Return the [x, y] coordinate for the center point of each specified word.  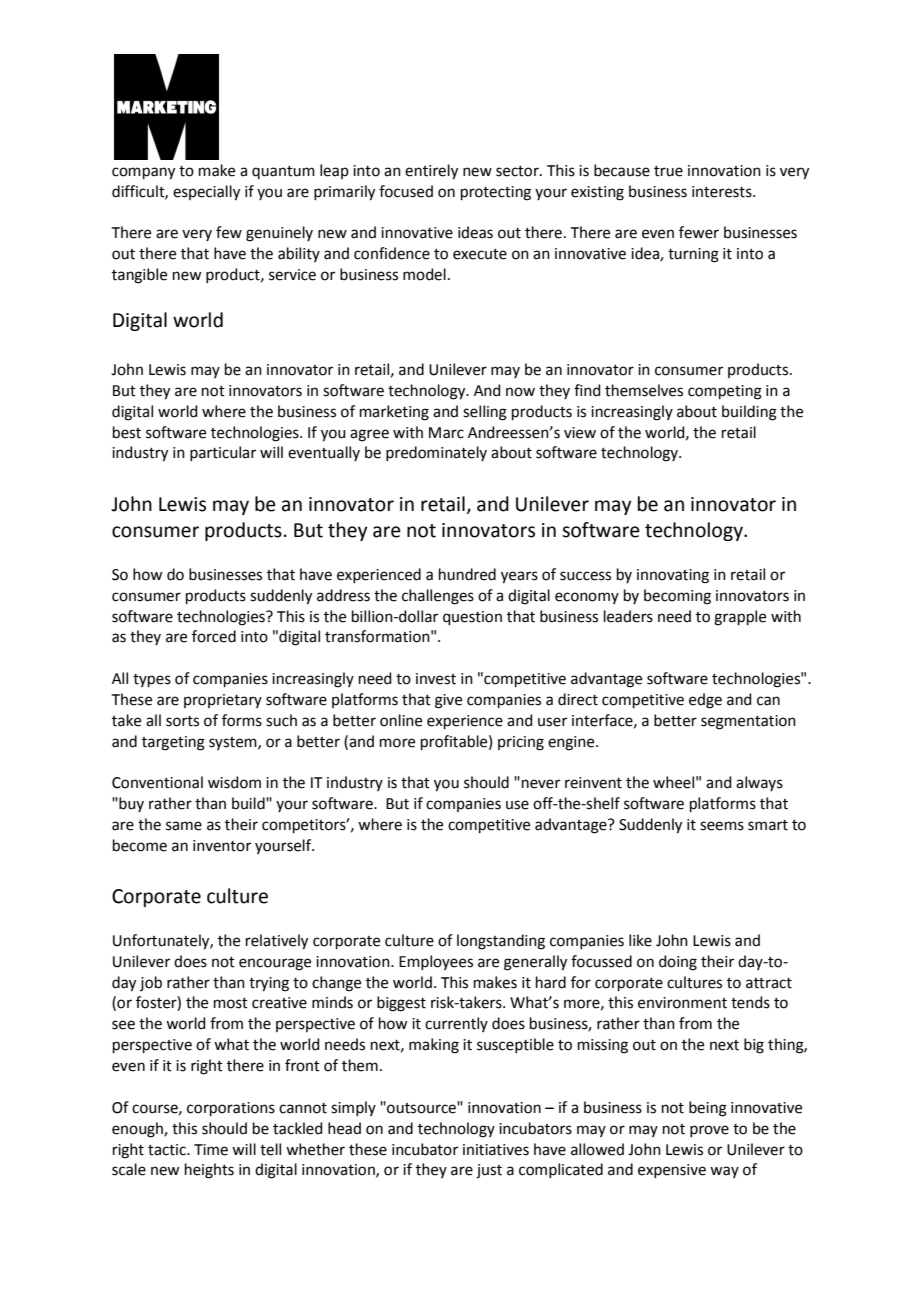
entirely [431, 172]
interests [723, 192]
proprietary [223, 701]
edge [705, 701]
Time [211, 1150]
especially [206, 193]
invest [436, 679]
